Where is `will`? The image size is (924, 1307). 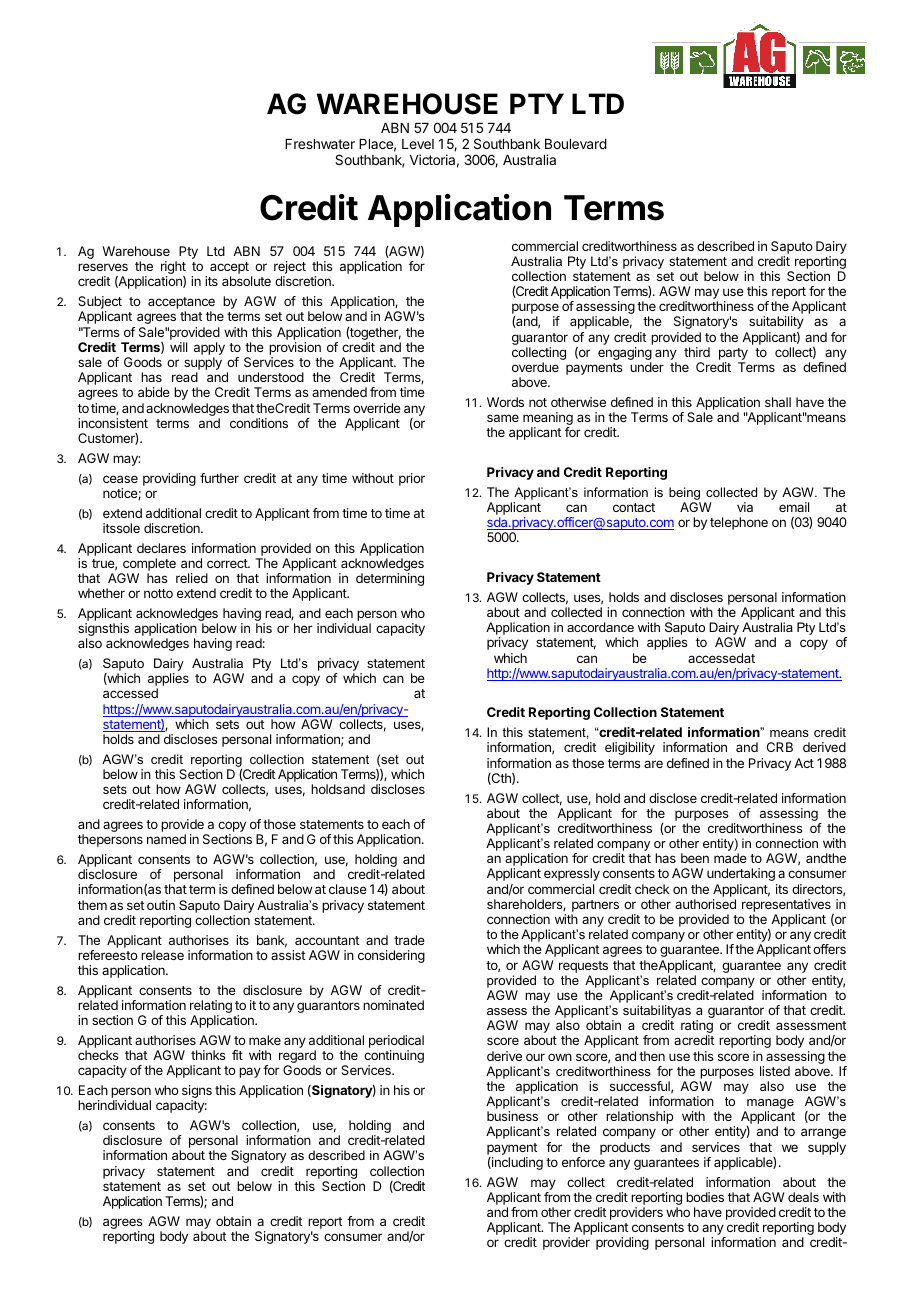 will is located at coordinates (178, 347).
